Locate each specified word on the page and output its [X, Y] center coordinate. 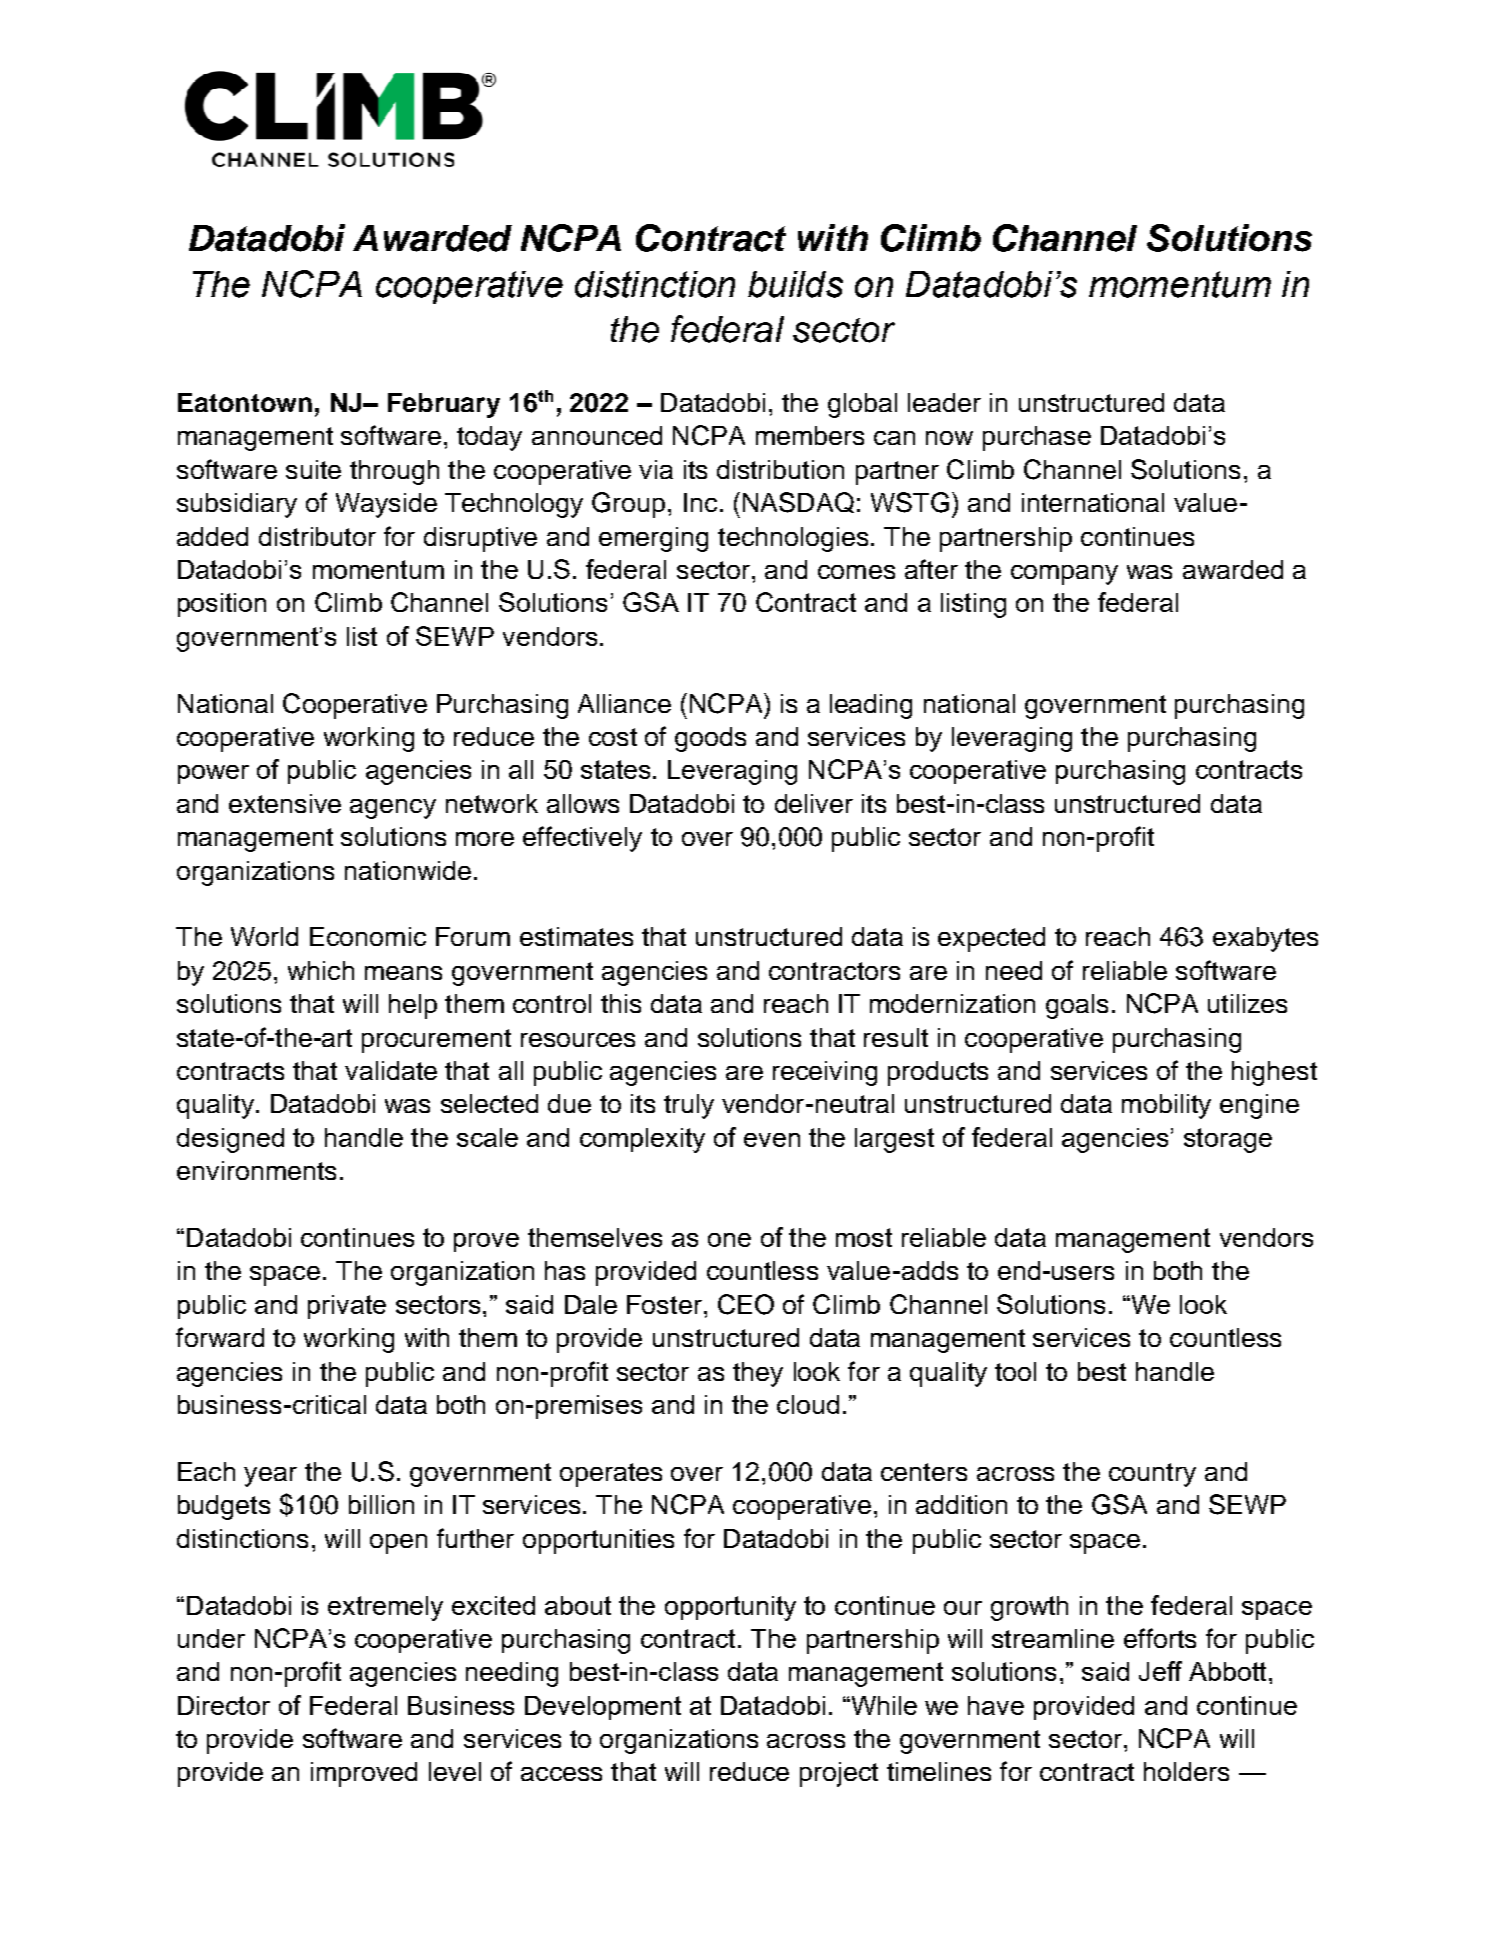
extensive [285, 803]
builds [795, 284]
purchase [1037, 438]
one [729, 1240]
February [444, 405]
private [347, 1307]
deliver [814, 803]
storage [1228, 1140]
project [839, 1774]
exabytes [1265, 939]
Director [224, 1705]
